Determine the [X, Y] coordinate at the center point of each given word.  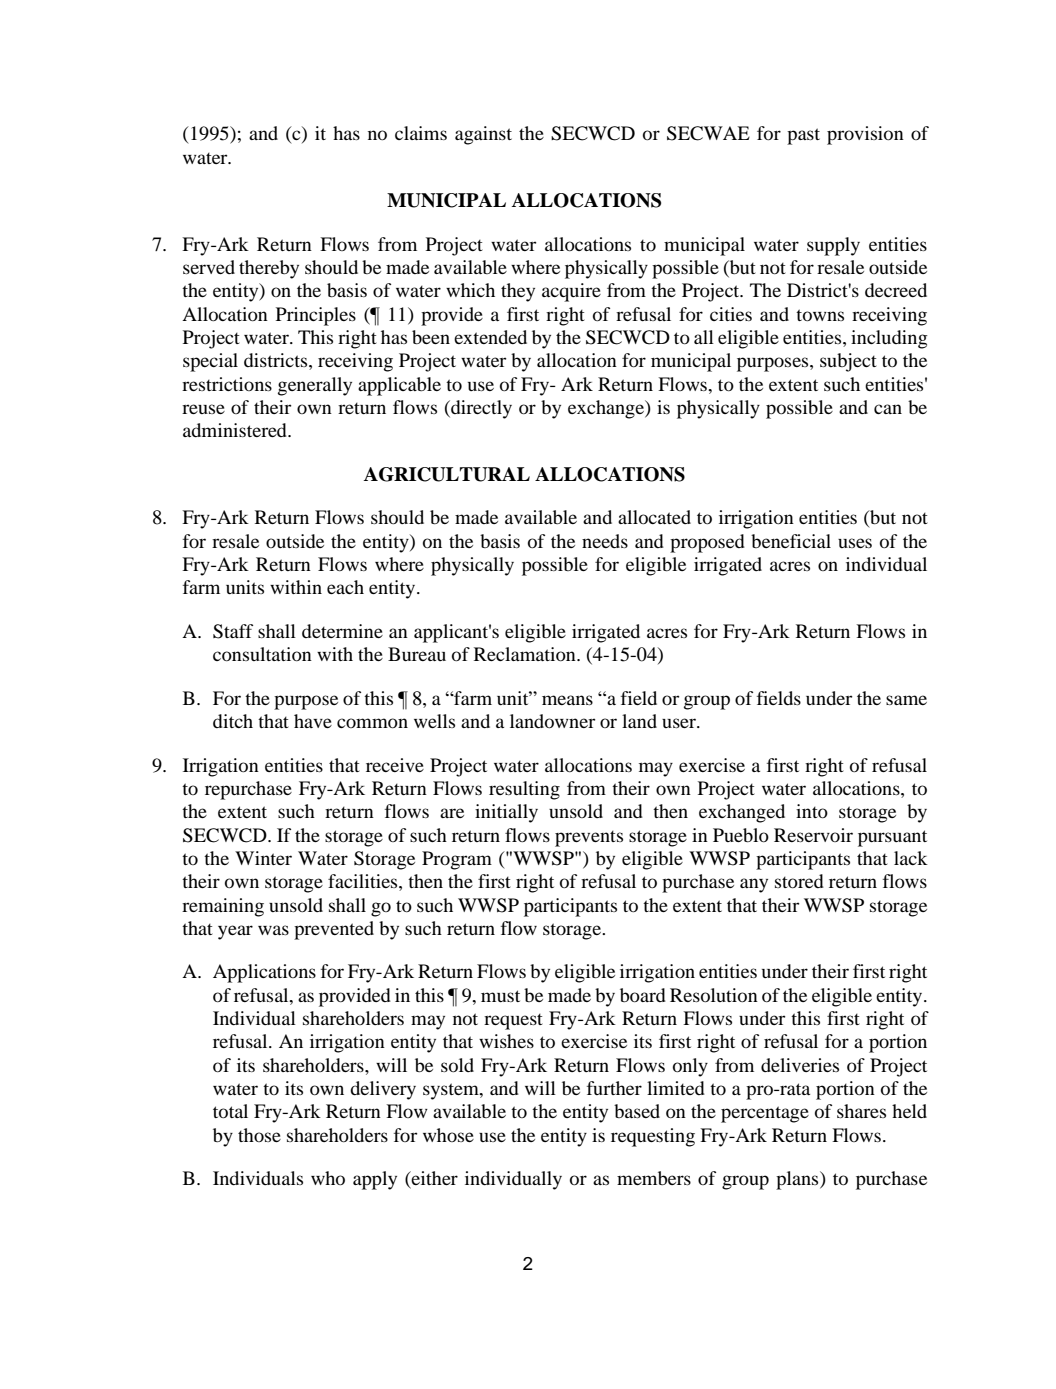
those [259, 1135]
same [906, 700]
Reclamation [526, 654]
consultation [262, 654]
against [483, 135]
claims [421, 133]
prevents [589, 839]
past [803, 136]
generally [315, 386]
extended [490, 337]
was [273, 930]
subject [848, 362]
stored [799, 881]
